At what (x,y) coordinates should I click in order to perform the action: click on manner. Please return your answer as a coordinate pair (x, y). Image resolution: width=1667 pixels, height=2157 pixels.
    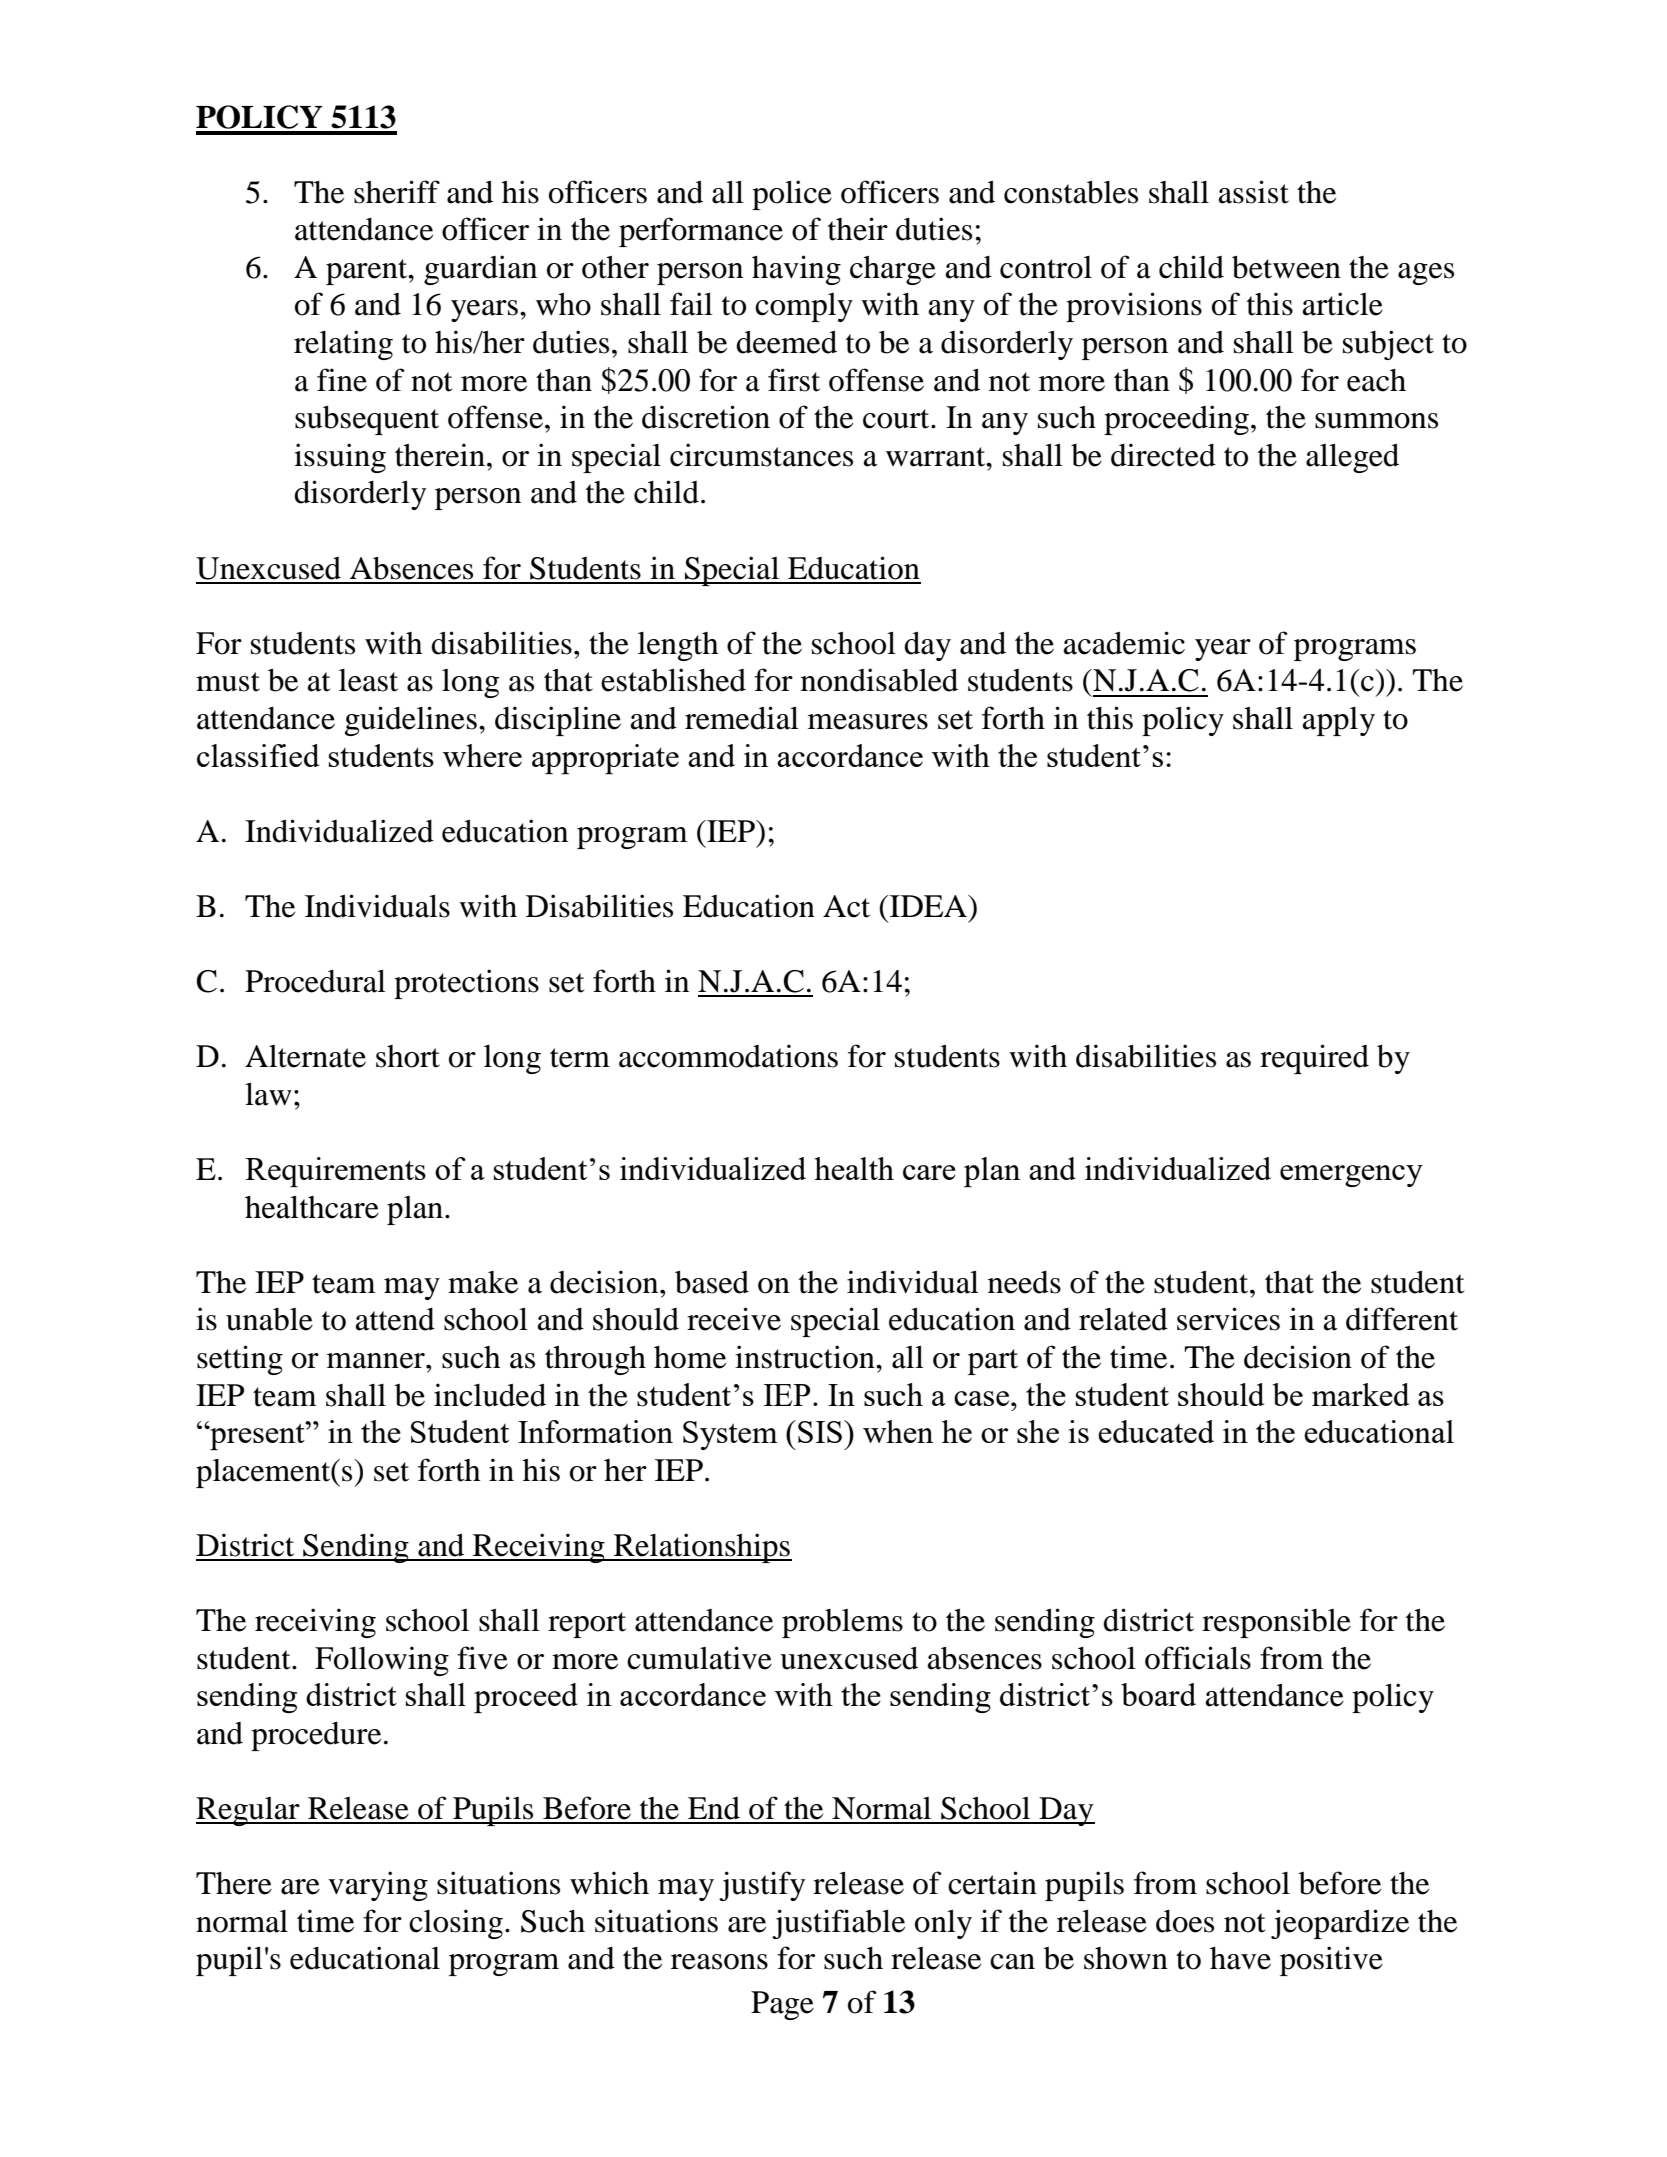
    Looking at the image, I should click on (377, 1361).
